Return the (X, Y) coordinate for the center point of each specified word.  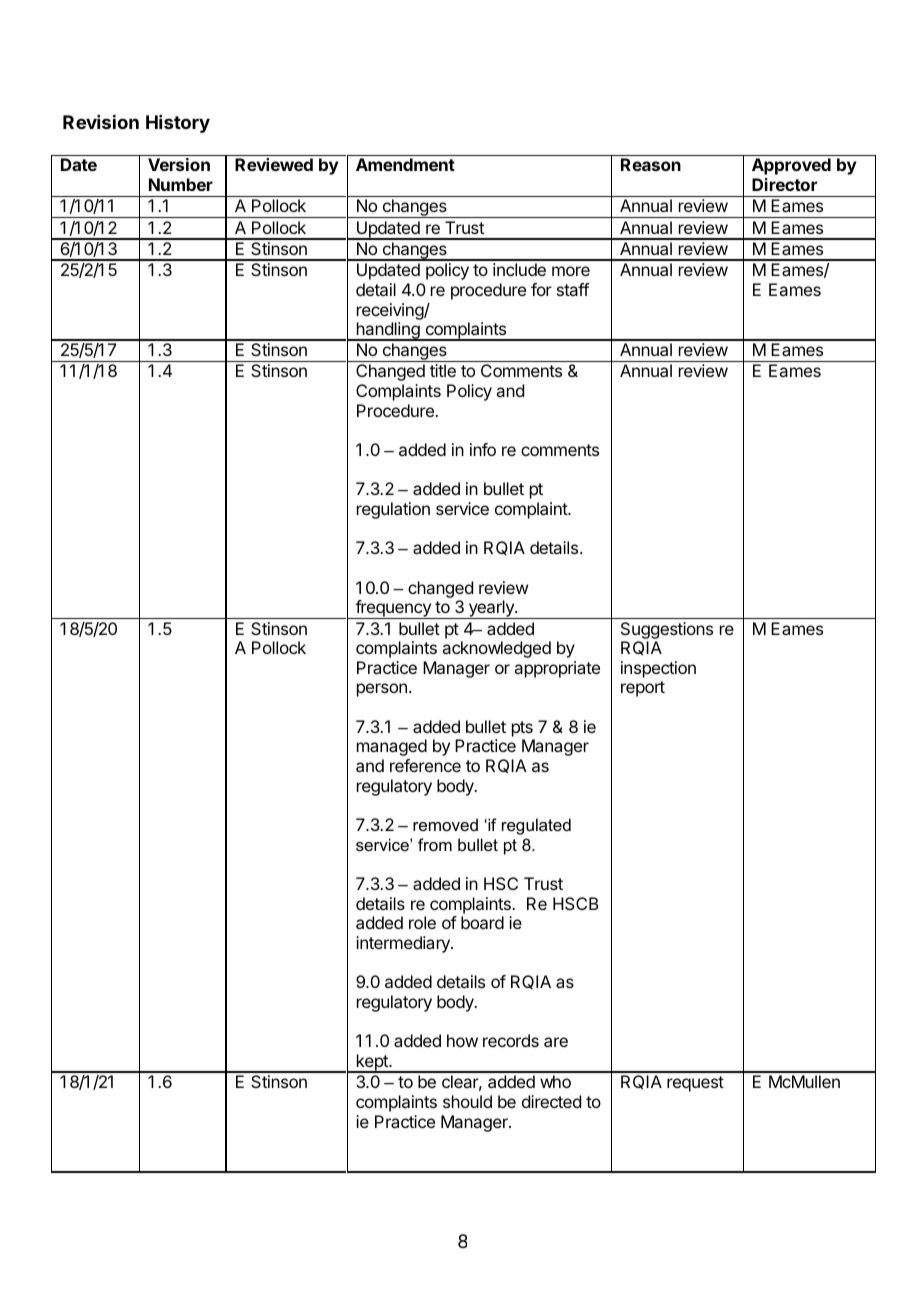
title (443, 370)
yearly (491, 609)
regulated (536, 826)
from (435, 844)
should (467, 1101)
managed (392, 747)
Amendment (405, 164)
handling (388, 331)
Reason (651, 164)
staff (573, 289)
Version (179, 164)
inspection (658, 669)
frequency (393, 609)
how (462, 1040)
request (695, 1084)
